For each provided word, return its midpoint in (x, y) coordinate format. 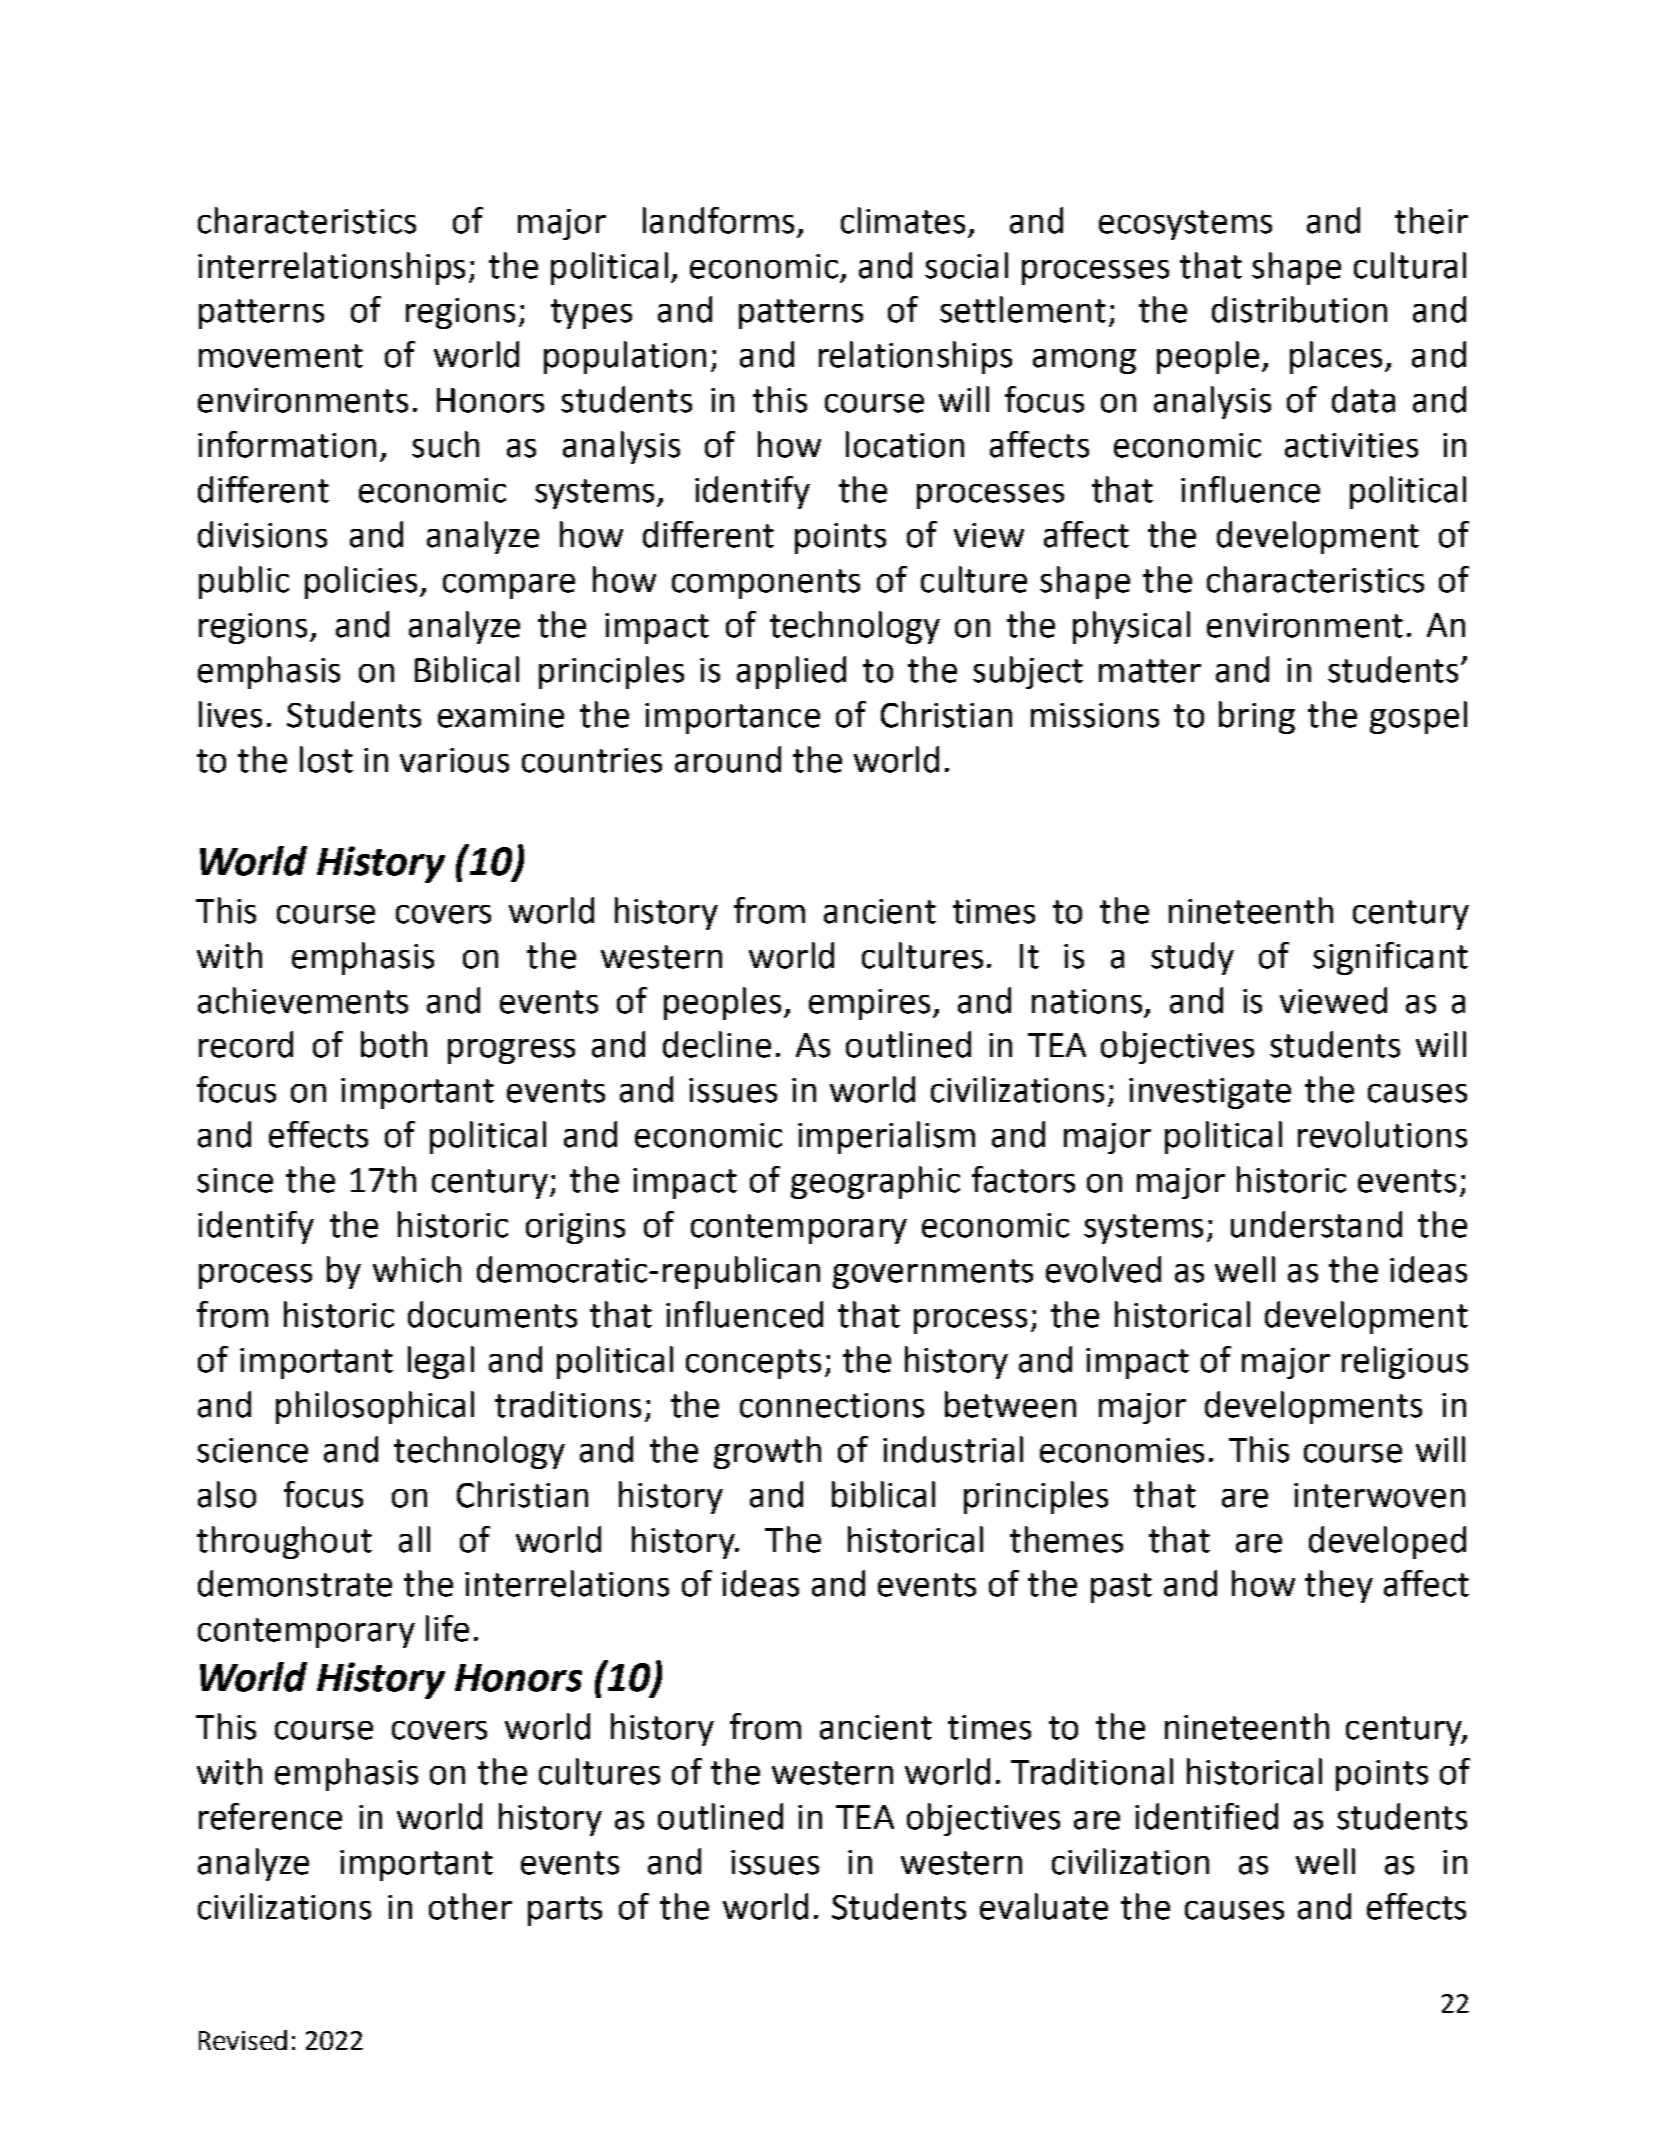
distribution (1299, 309)
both (394, 1044)
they (1339, 1586)
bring (1257, 717)
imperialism (886, 1137)
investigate (1210, 1093)
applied (791, 672)
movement (281, 356)
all (414, 1539)
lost (326, 759)
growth (767, 1452)
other (470, 1906)
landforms (718, 220)
